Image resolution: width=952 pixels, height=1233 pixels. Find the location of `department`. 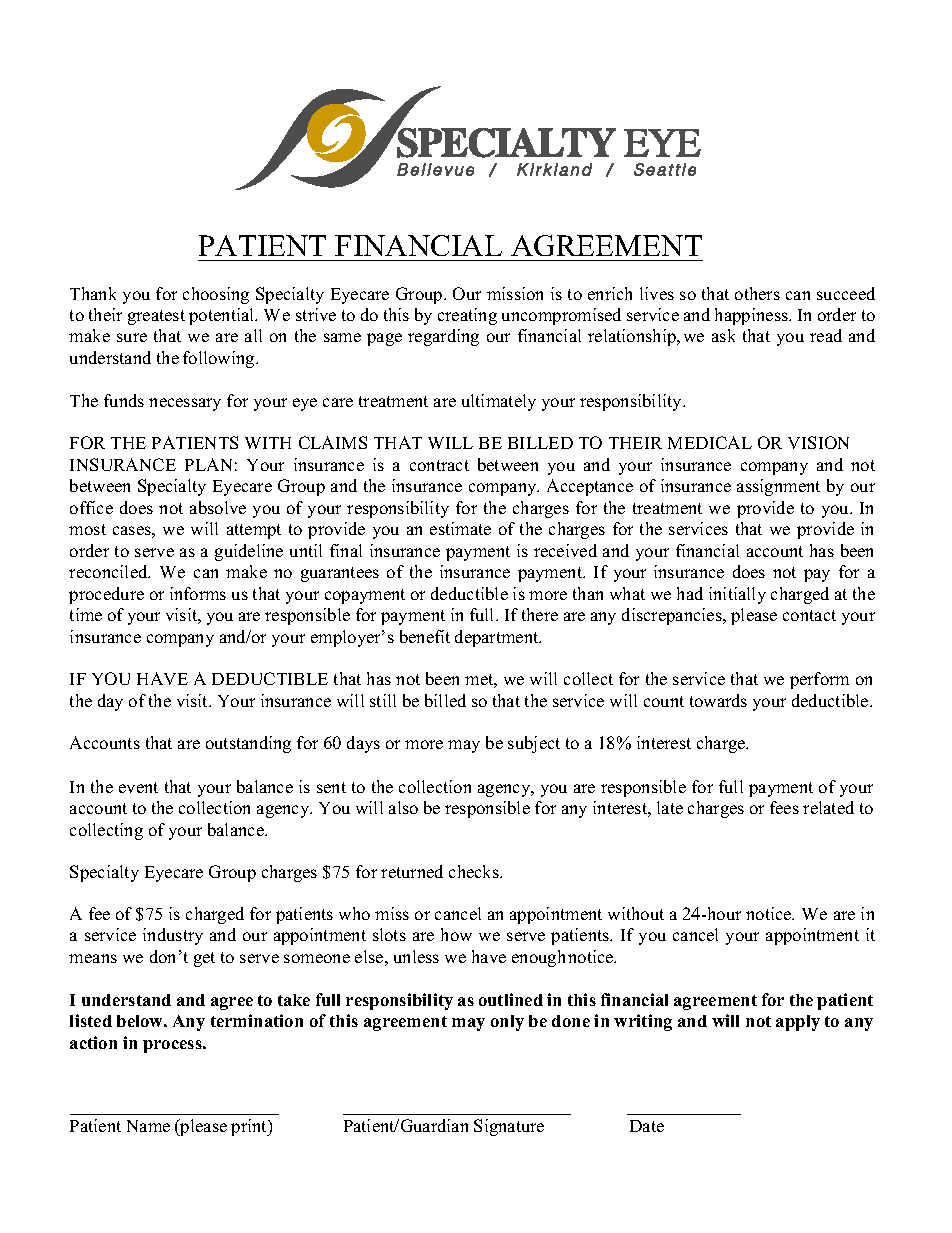

department is located at coordinates (498, 638).
